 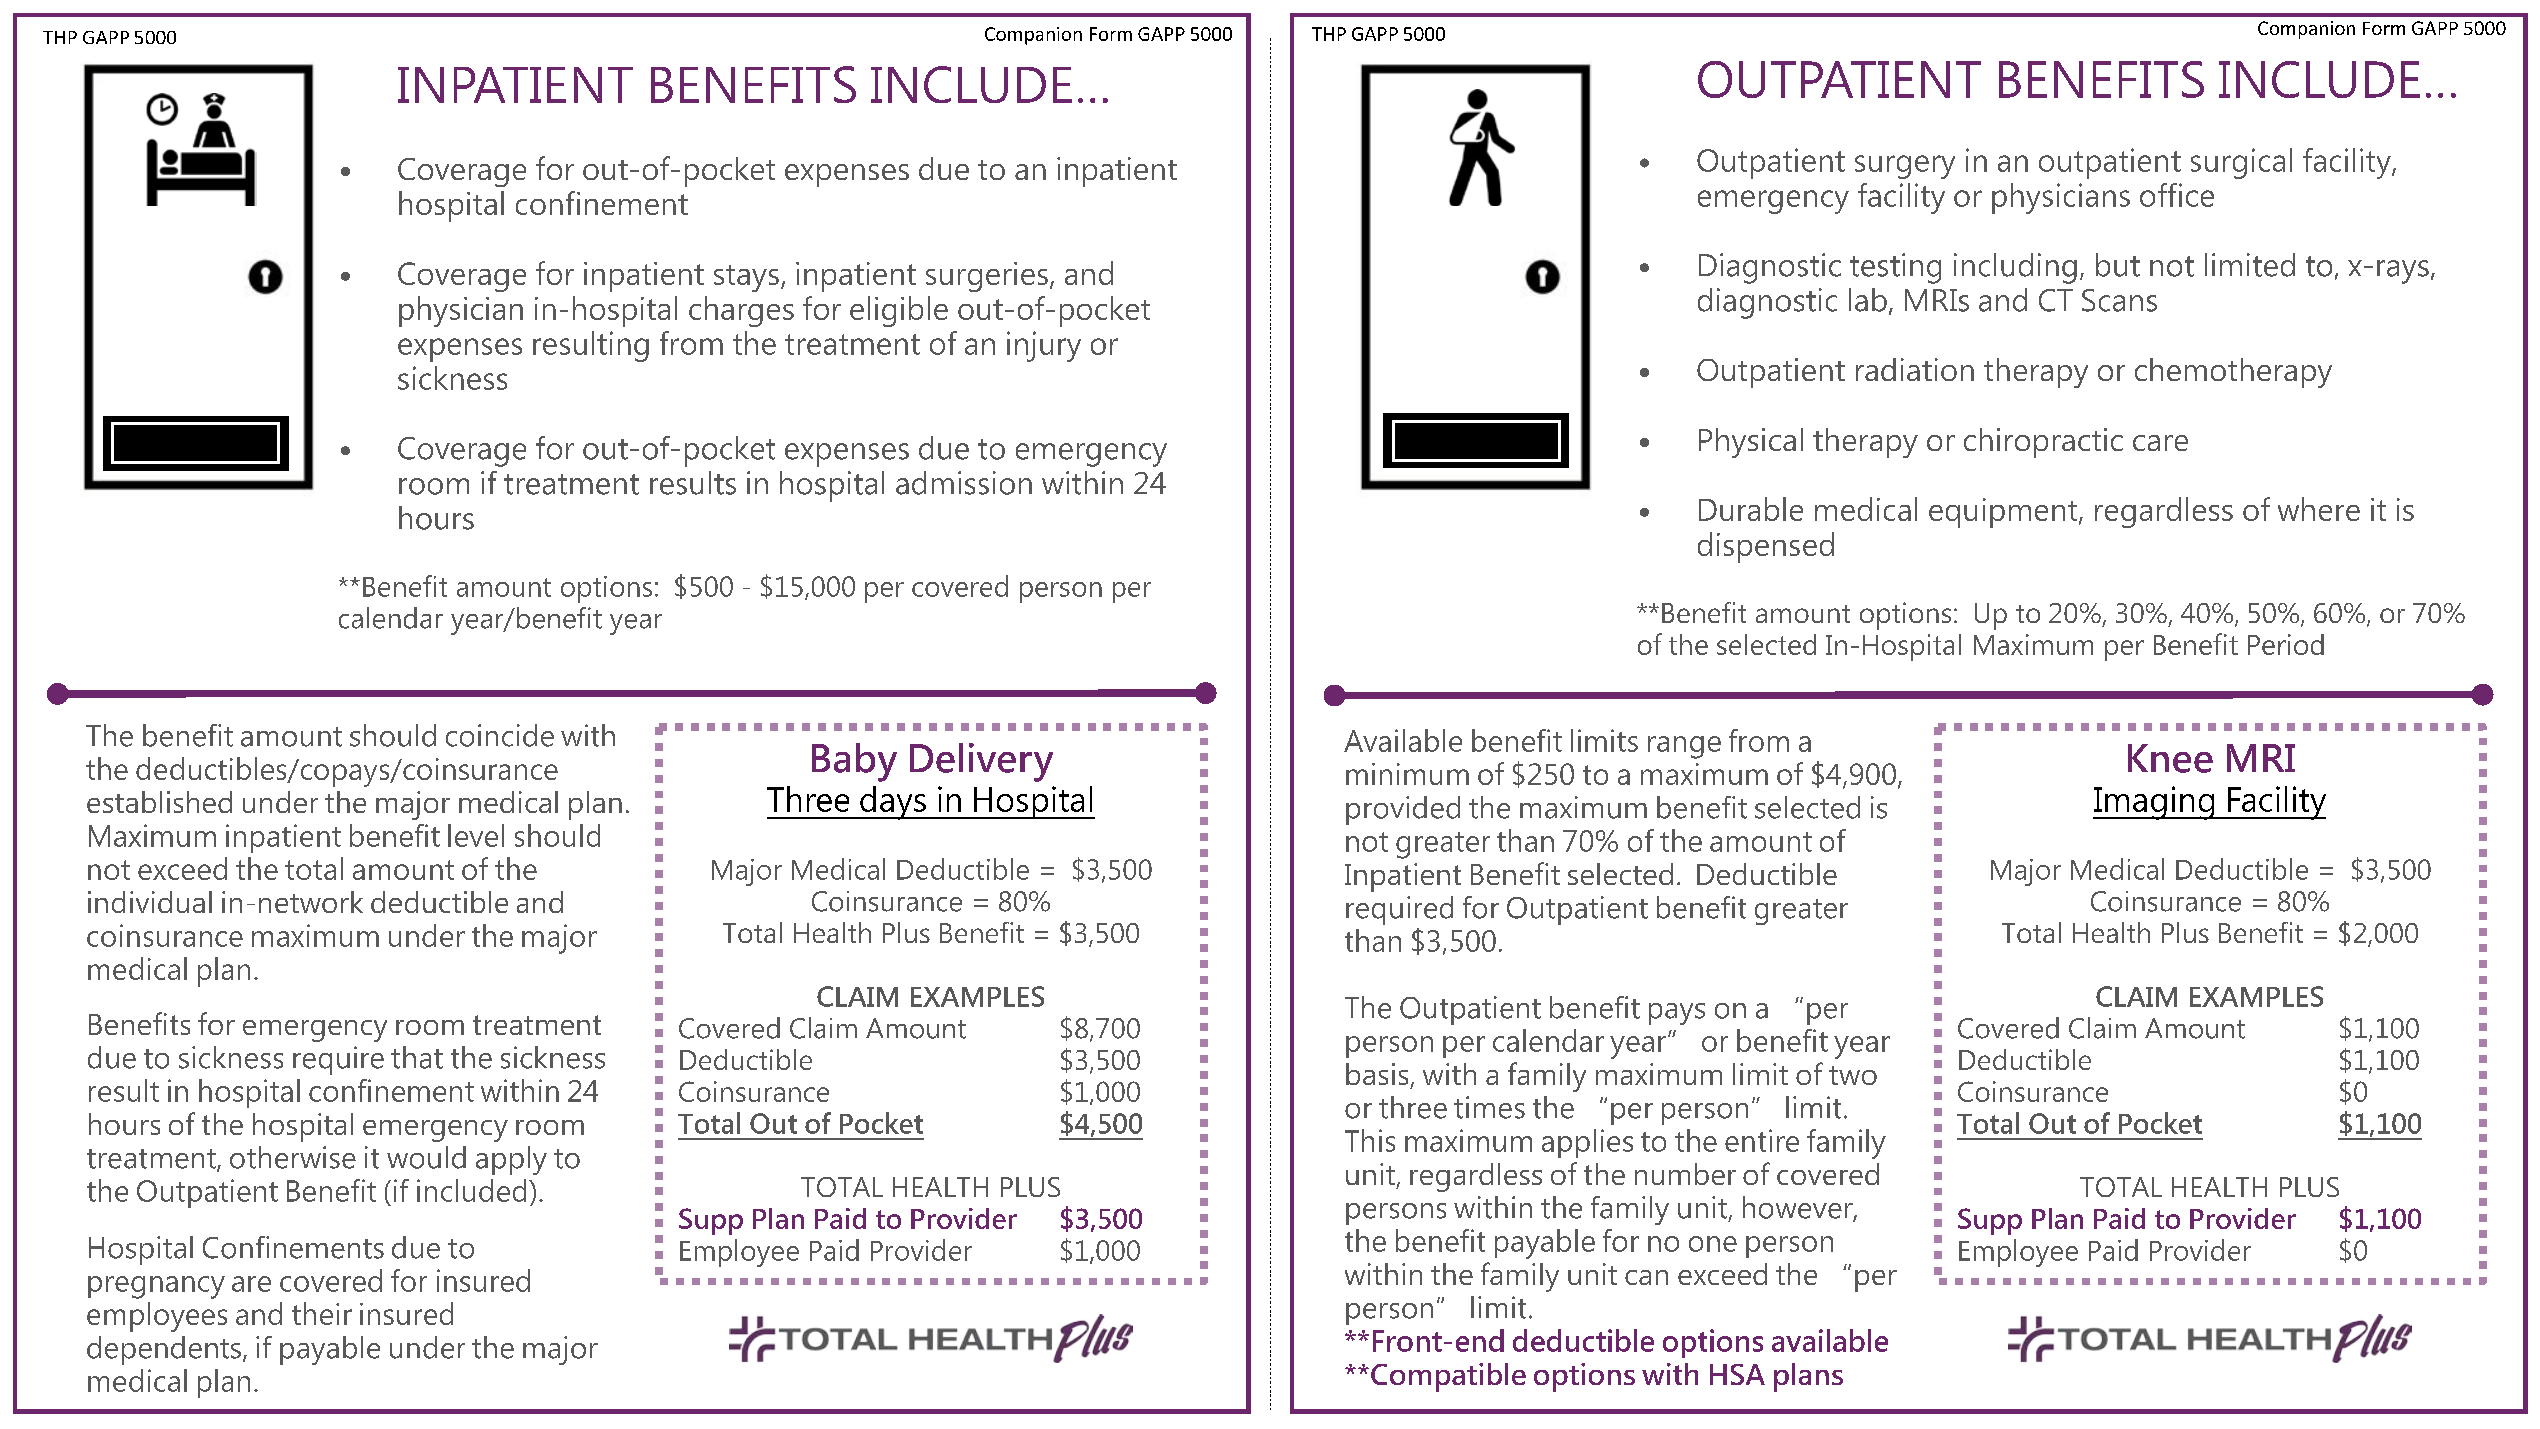 What do you see at coordinates (322, 1313) in the image?
I see `their` at bounding box center [322, 1313].
